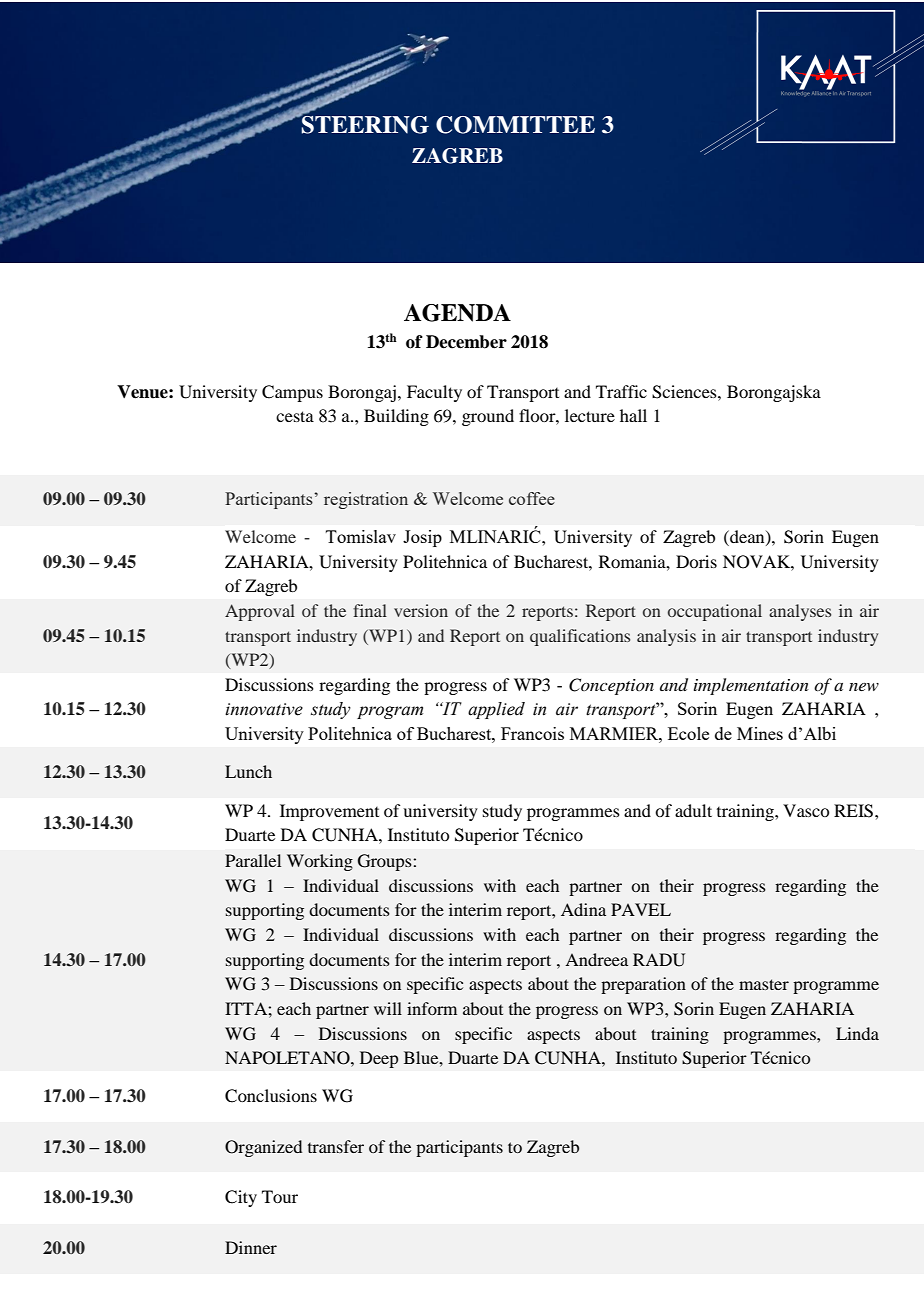  I want to click on Tour, so click(280, 1196).
